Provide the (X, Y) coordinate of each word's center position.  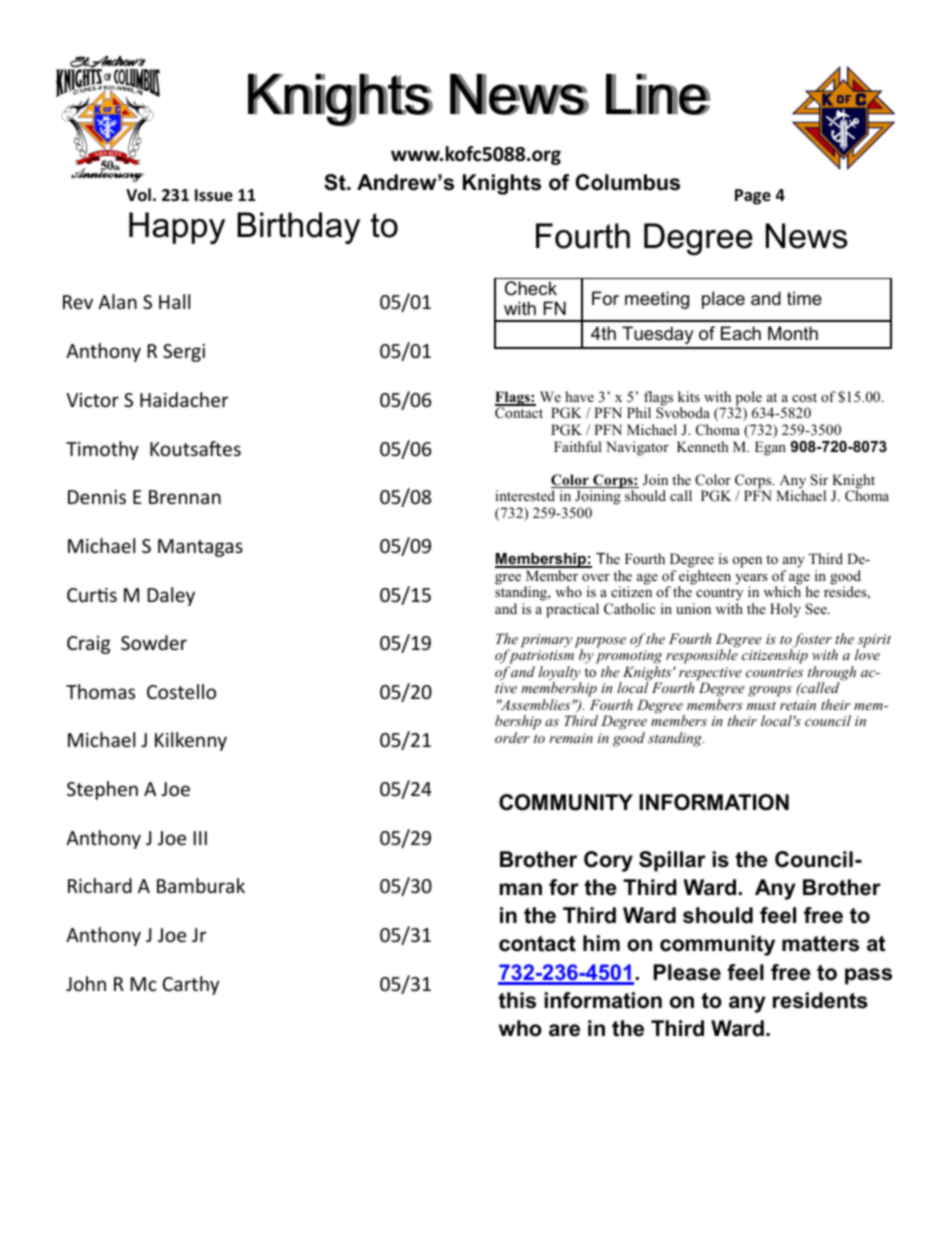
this (517, 1000)
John (86, 983)
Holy (785, 610)
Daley (171, 596)
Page (753, 197)
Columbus (628, 182)
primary (546, 641)
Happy (177, 228)
